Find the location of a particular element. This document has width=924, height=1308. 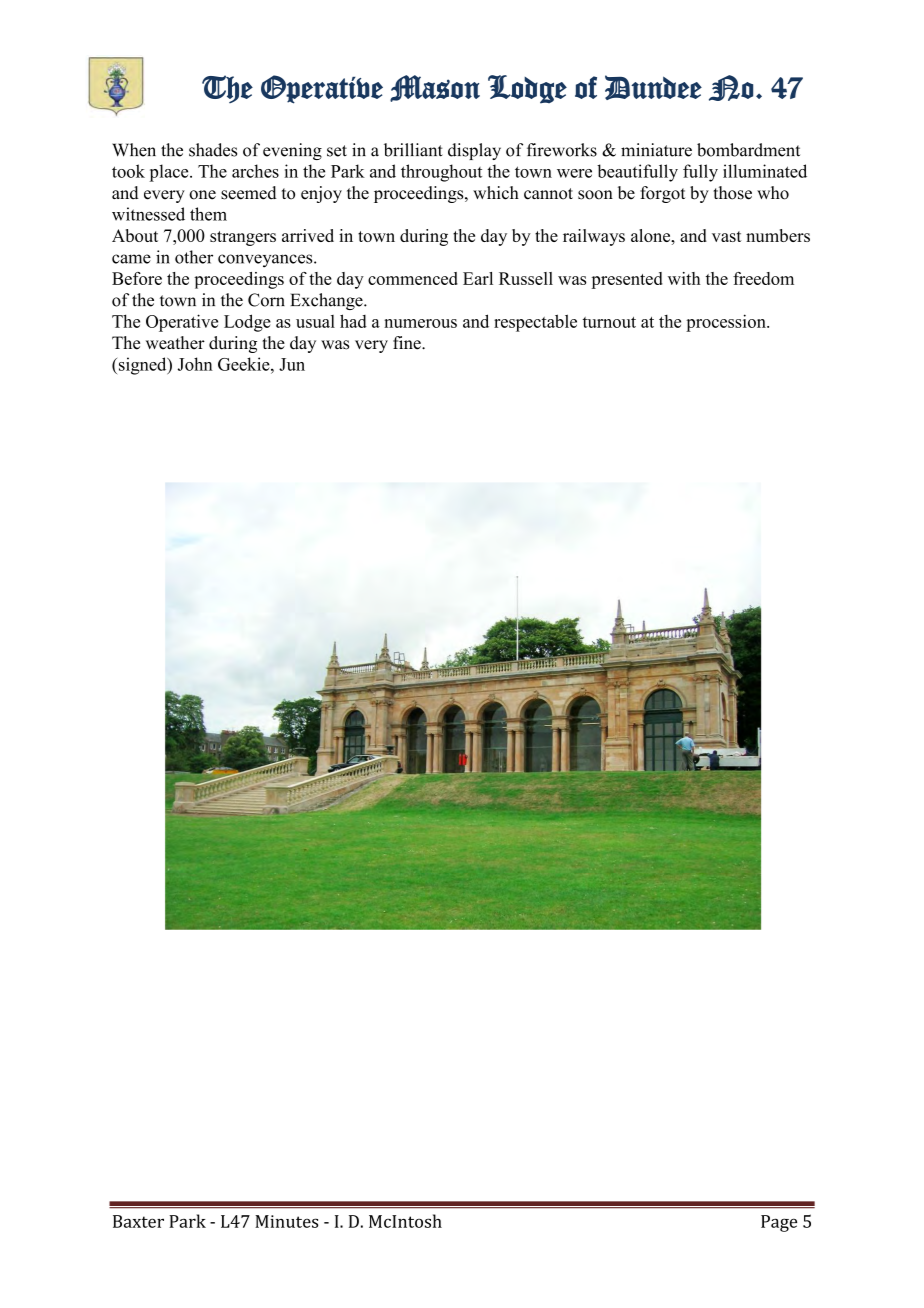

John is located at coordinates (195, 364).
